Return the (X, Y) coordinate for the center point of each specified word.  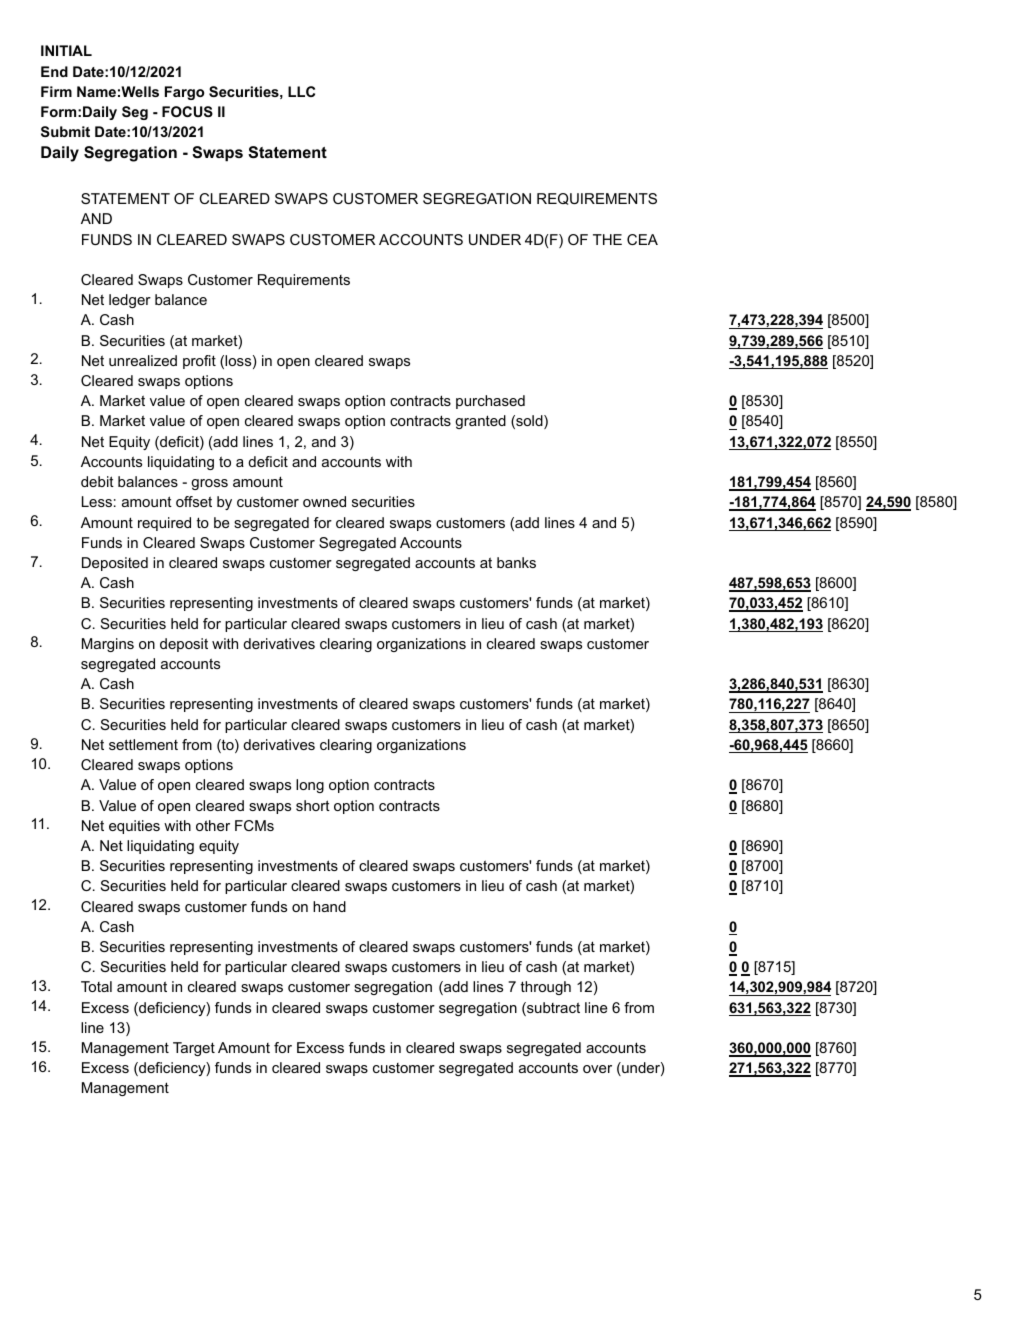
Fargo (184, 93)
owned (324, 501)
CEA (642, 239)
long (310, 786)
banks (516, 562)
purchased (490, 402)
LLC (301, 91)
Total (96, 986)
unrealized (143, 360)
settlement (143, 744)
